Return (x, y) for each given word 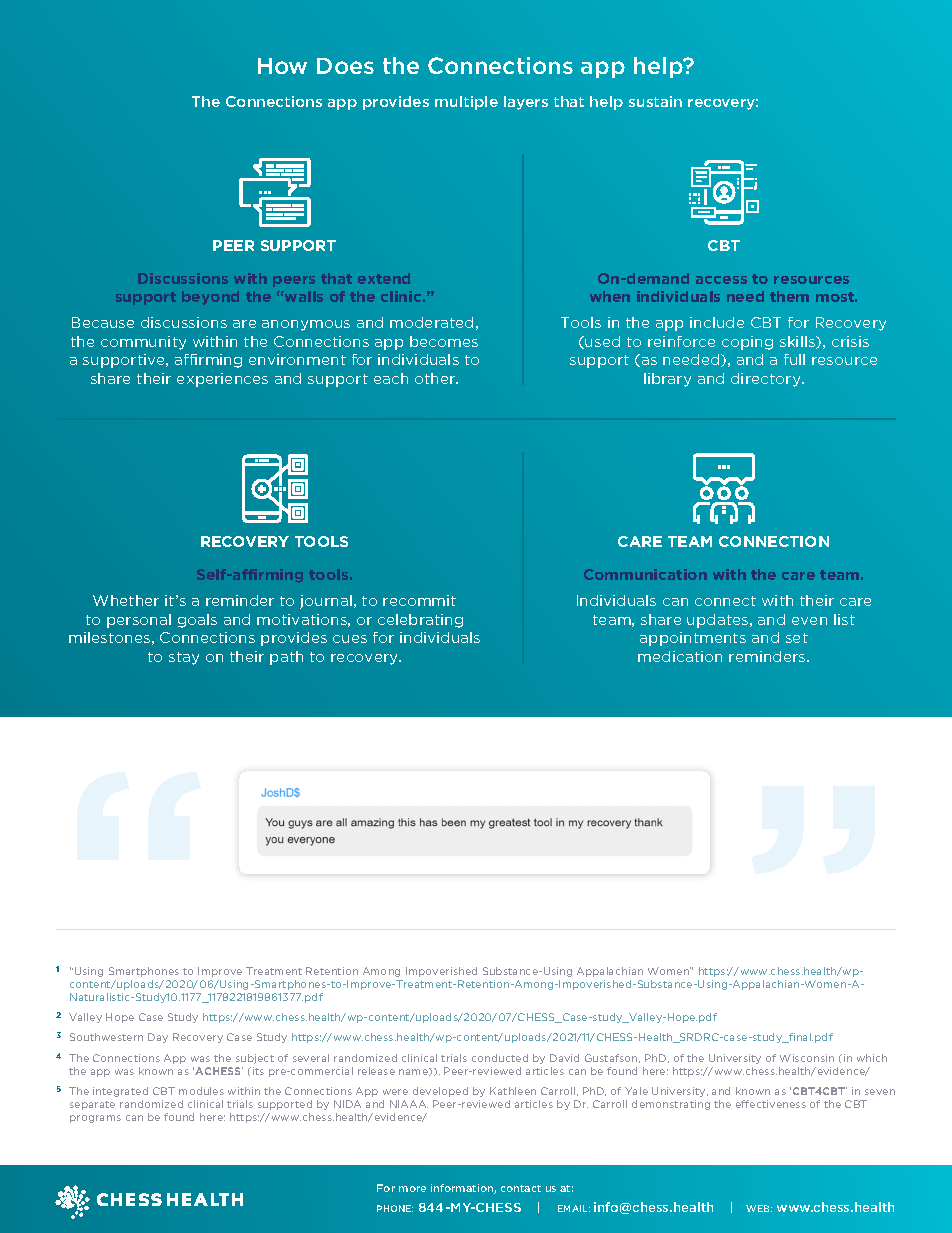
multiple (466, 103)
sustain (655, 101)
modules (201, 1091)
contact (521, 1188)
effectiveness (771, 1104)
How (282, 66)
